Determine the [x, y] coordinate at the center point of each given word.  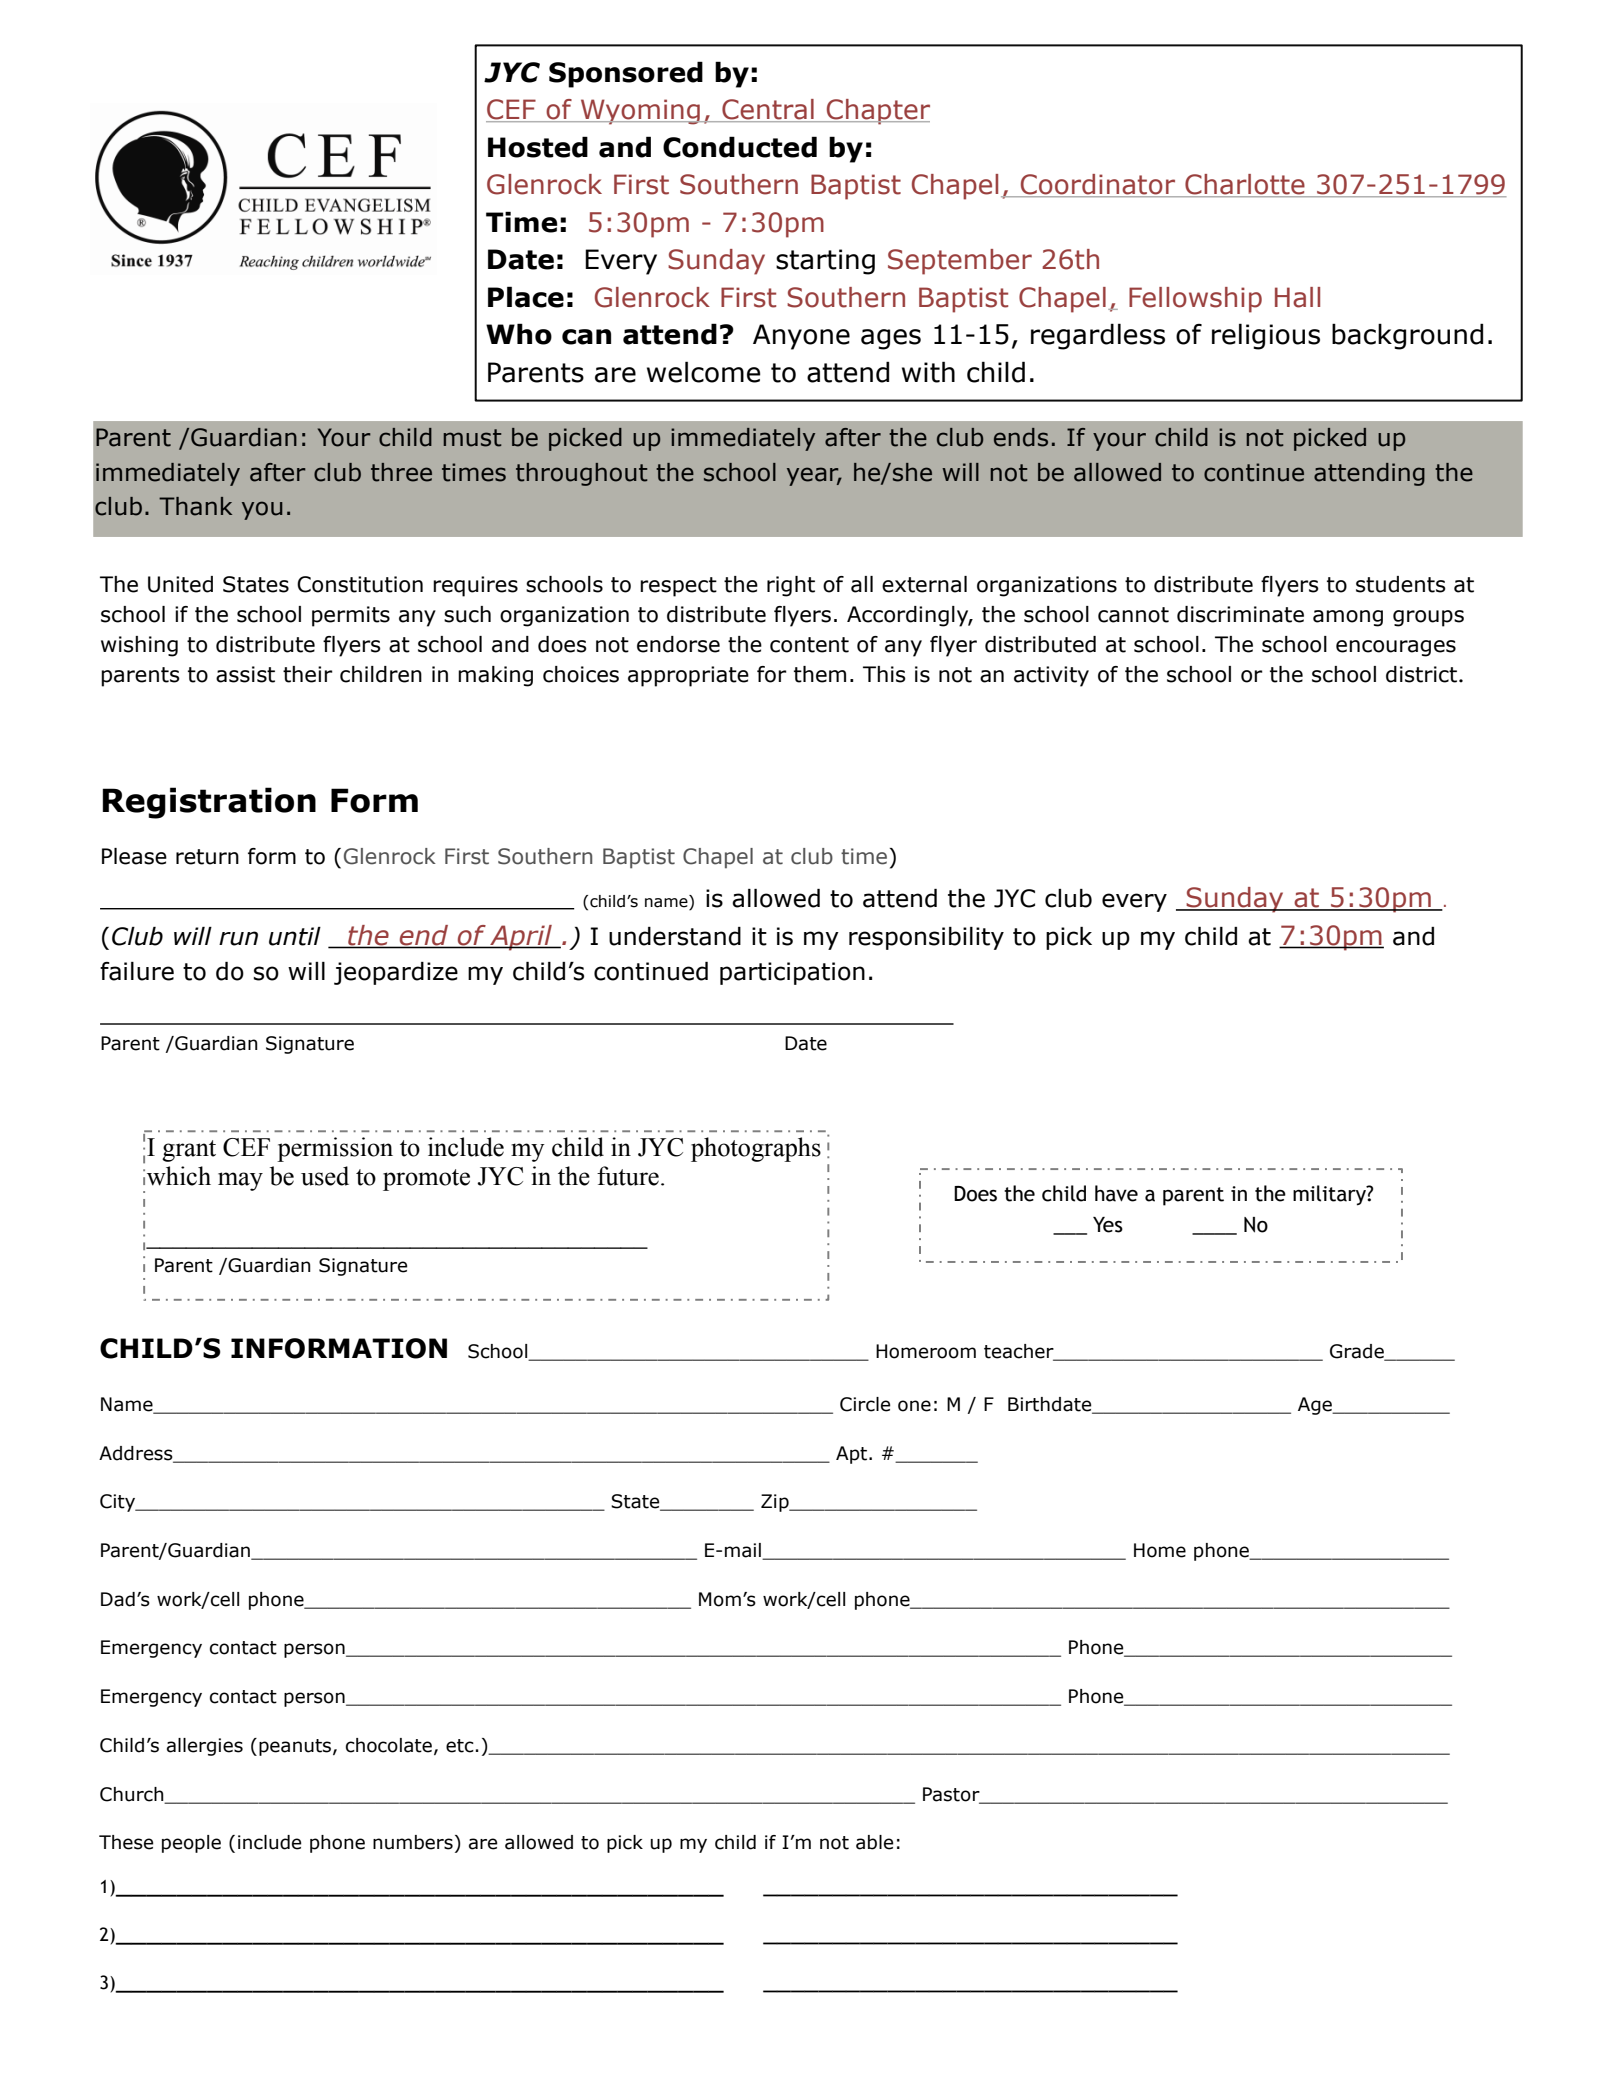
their [308, 674]
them [820, 674]
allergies [205, 1747]
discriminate [1240, 614]
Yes [1108, 1225]
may [240, 1181]
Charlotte [1245, 185]
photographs [756, 1149]
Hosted [538, 147]
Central [768, 110]
